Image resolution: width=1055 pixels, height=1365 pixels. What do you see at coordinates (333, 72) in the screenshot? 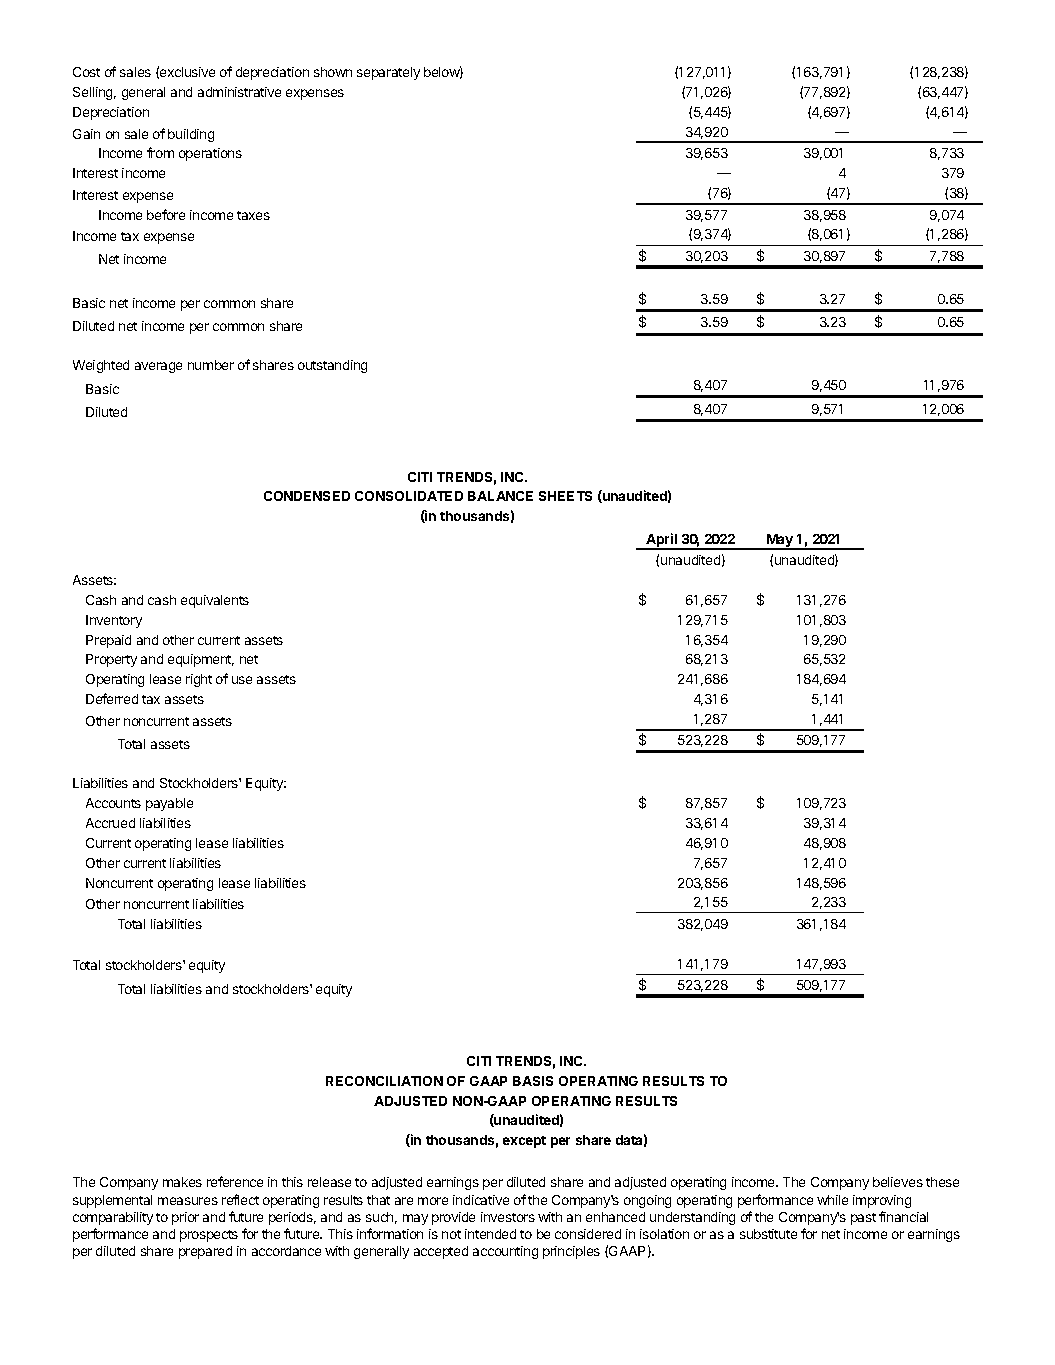
I see `shown` at bounding box center [333, 72].
